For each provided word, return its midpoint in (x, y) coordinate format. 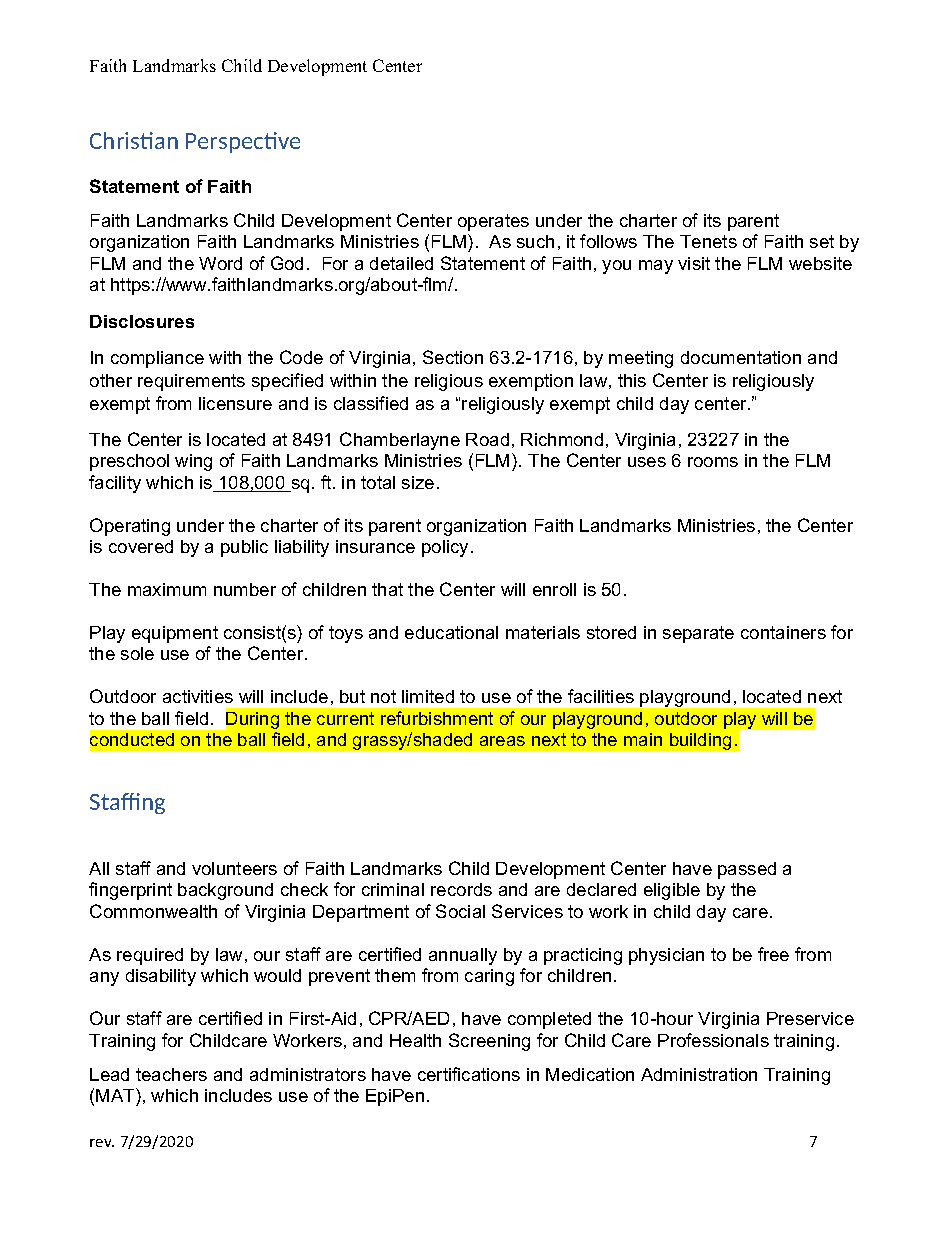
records (461, 889)
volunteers (234, 868)
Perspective (243, 142)
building (700, 741)
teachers (171, 1074)
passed (747, 870)
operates (493, 222)
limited (428, 696)
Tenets (708, 241)
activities (198, 696)
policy (445, 548)
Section (453, 357)
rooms (713, 462)
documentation (741, 357)
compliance (157, 359)
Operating (130, 527)
